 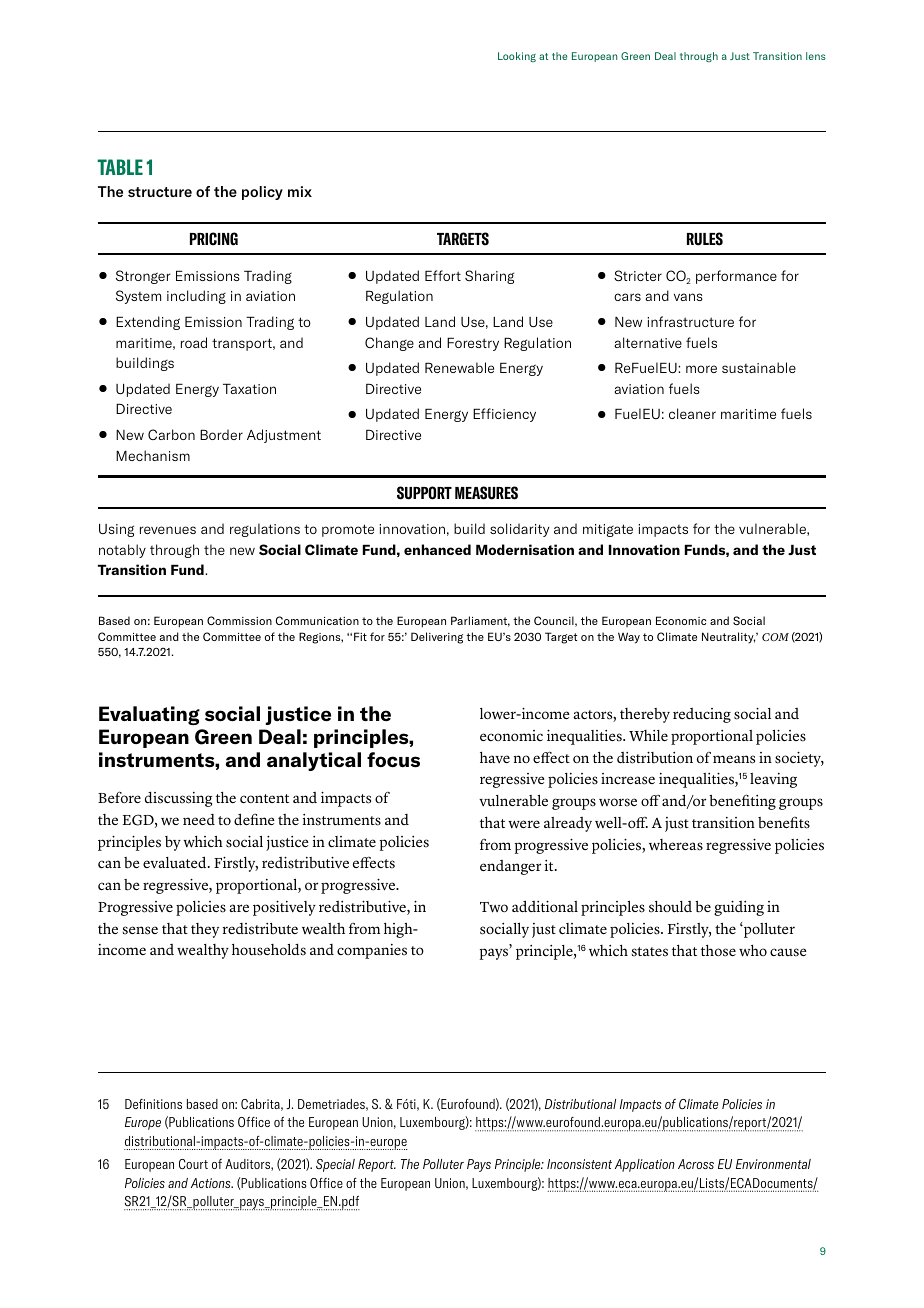 I want to click on cleaner, so click(x=692, y=413).
